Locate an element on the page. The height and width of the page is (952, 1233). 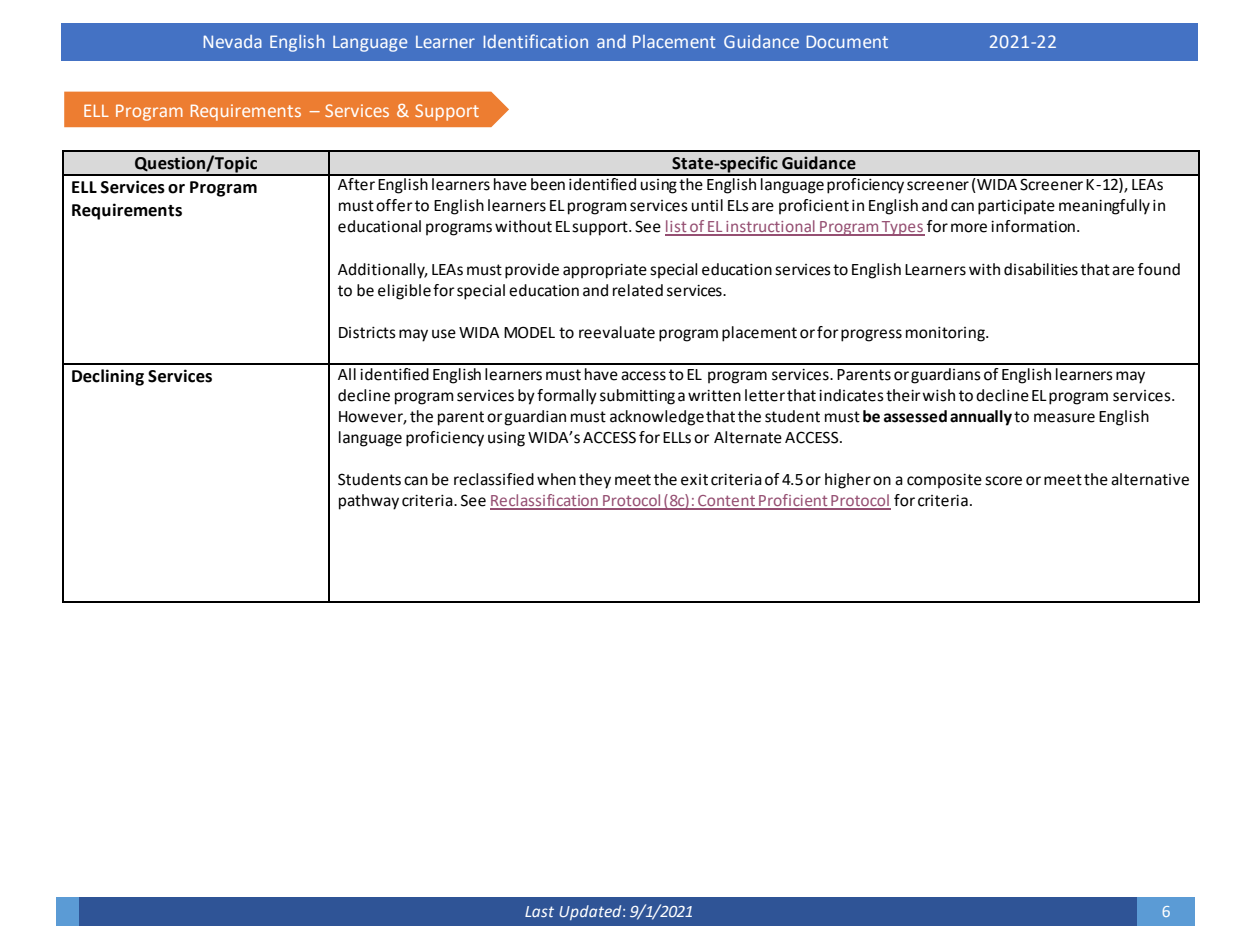
Last is located at coordinates (539, 911).
